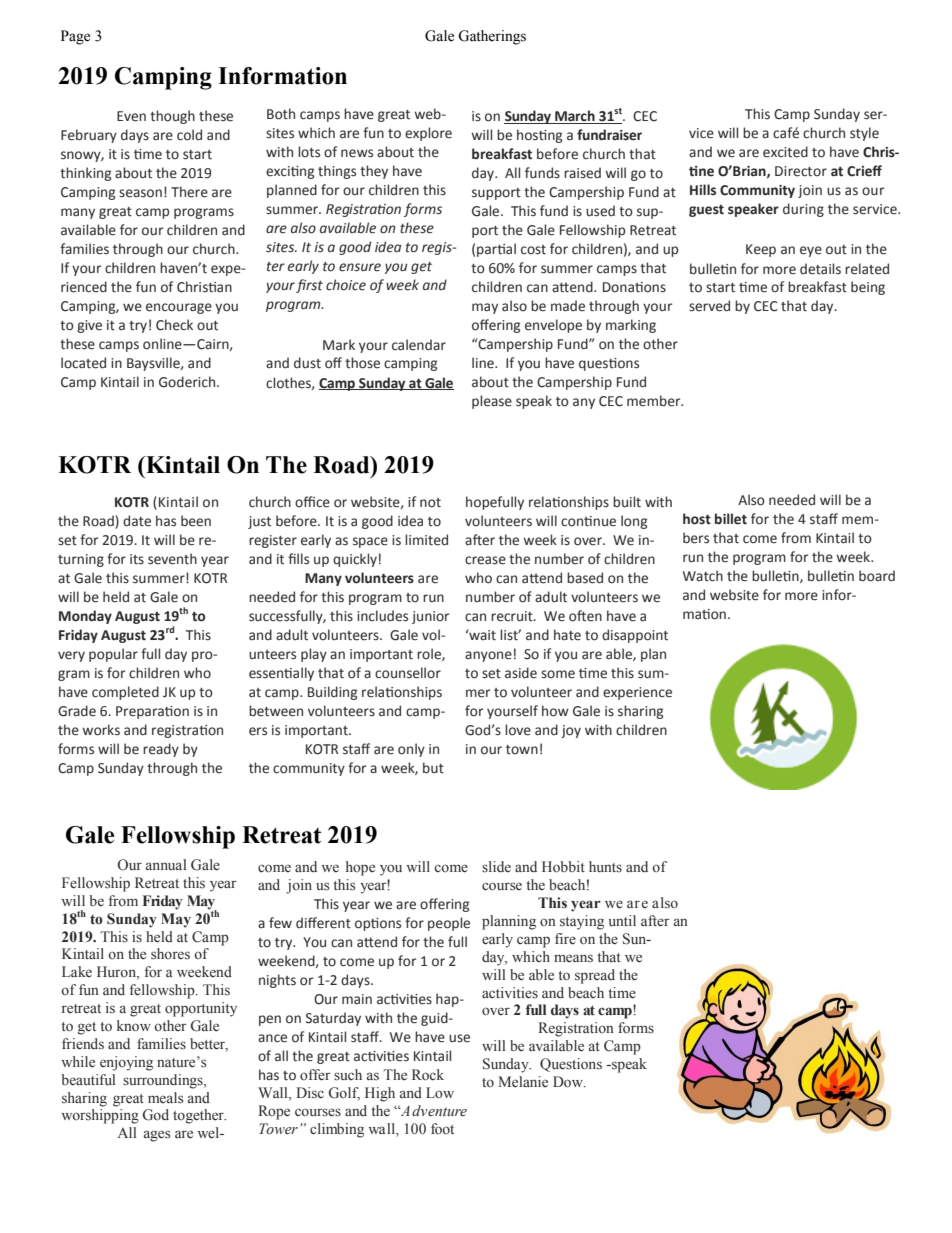  Describe the element at coordinates (492, 37) in the screenshot. I see `Gatherings` at that location.
